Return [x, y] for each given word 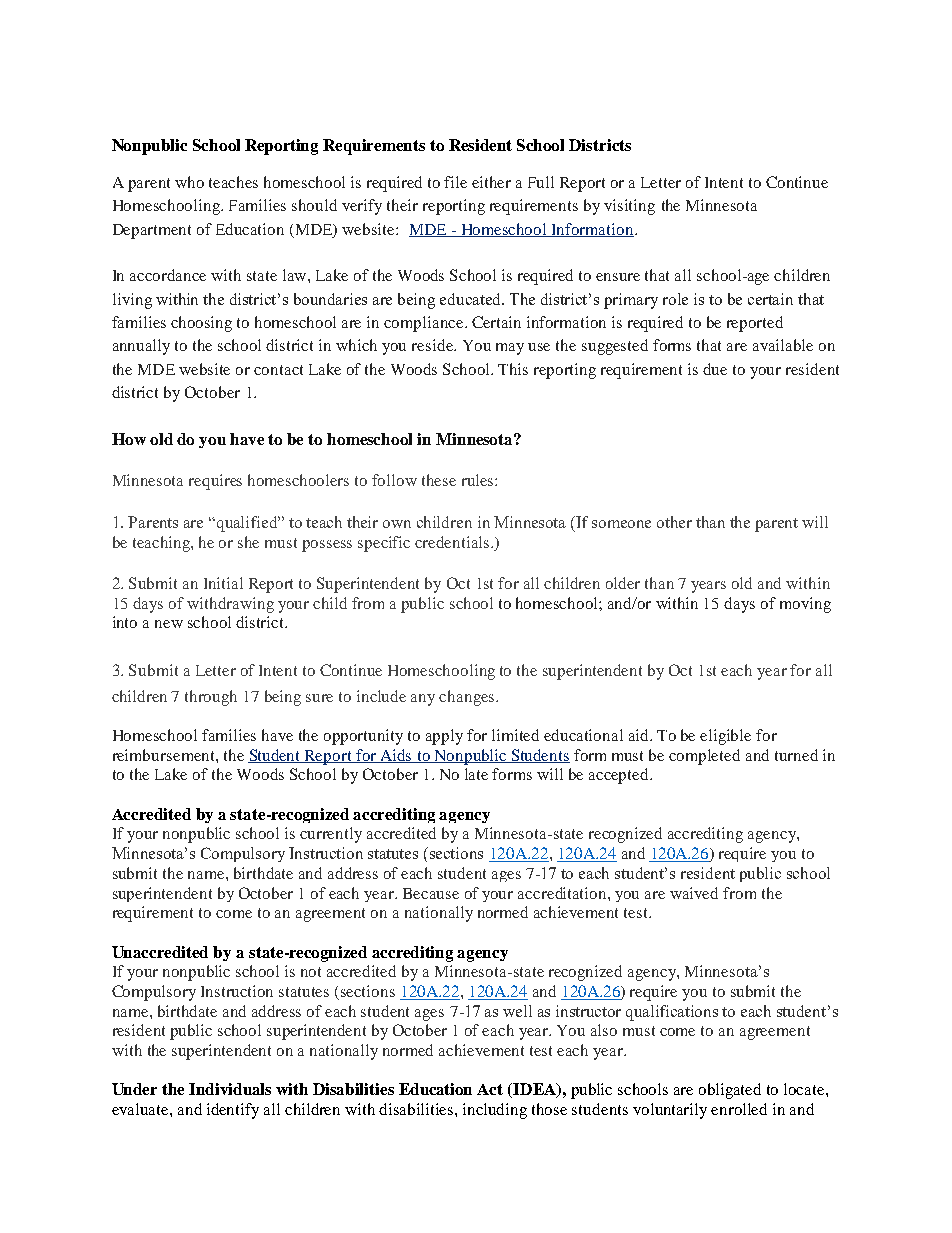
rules [479, 480]
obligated [730, 1091]
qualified [248, 524]
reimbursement [165, 755]
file [455, 182]
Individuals [230, 1089]
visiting [629, 207]
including [495, 1111]
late [476, 774]
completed [704, 757]
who [189, 182]
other [674, 522]
